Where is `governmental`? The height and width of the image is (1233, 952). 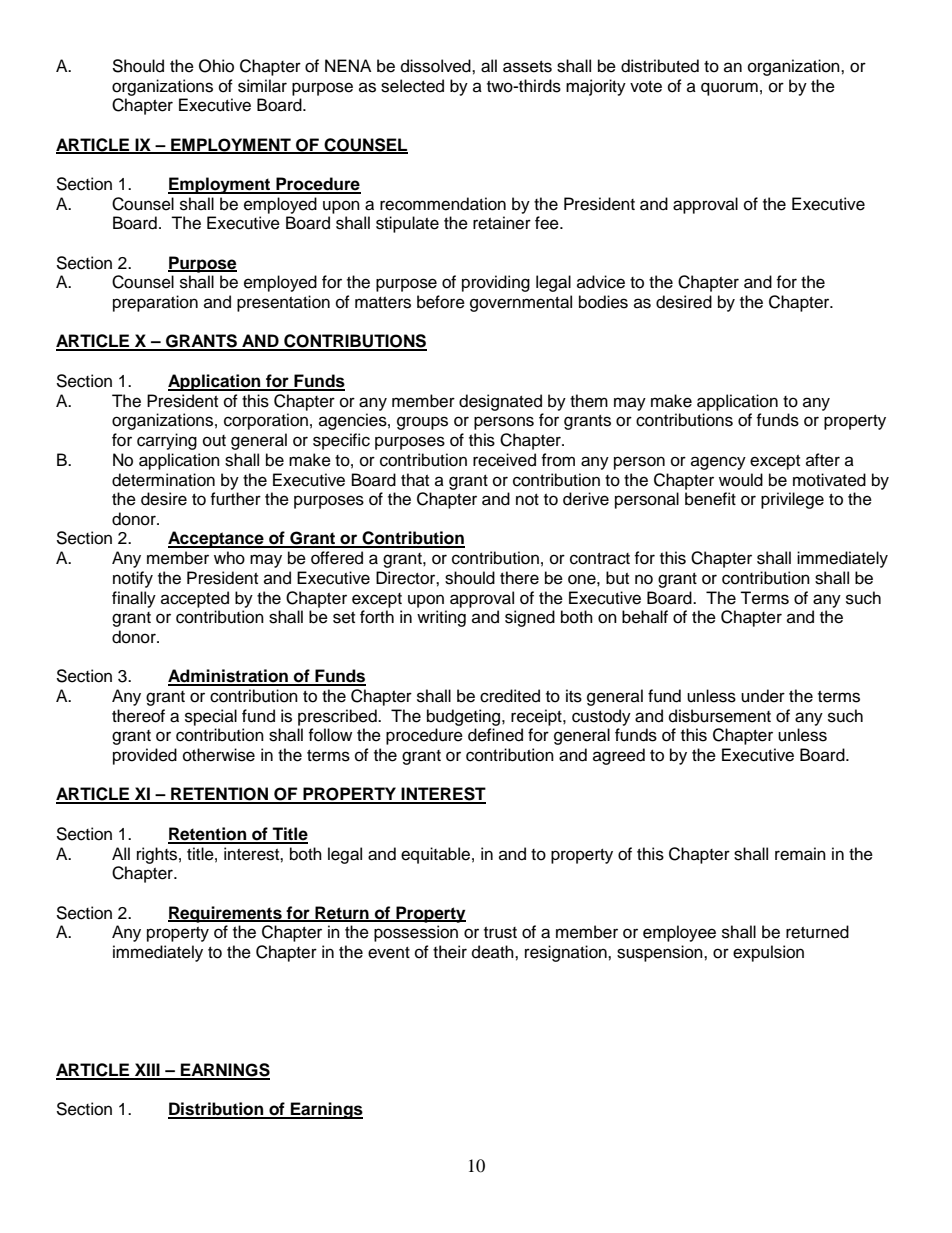 governmental is located at coordinates (521, 303).
